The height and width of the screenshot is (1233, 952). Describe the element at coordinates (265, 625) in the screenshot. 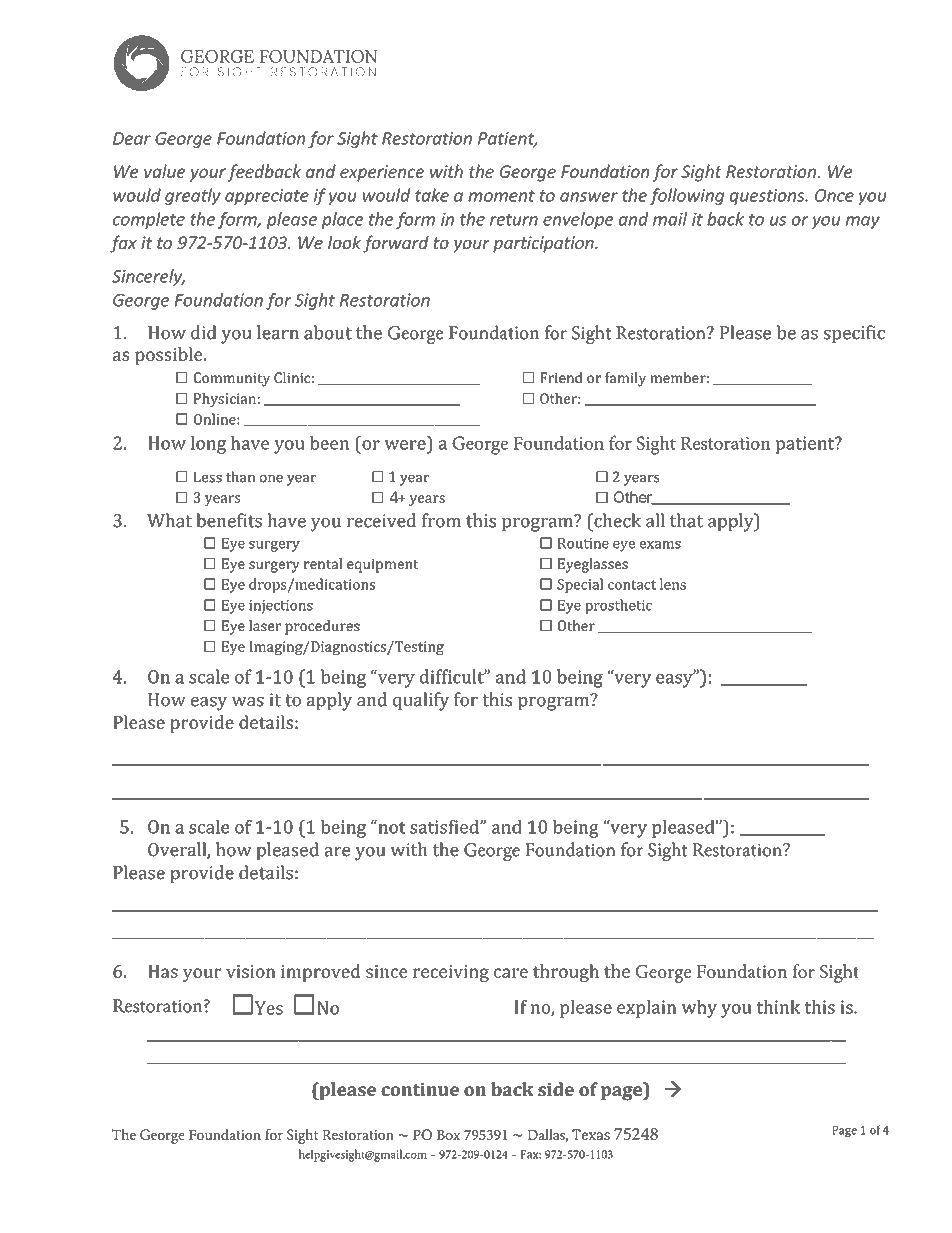

I see `laser` at that location.
